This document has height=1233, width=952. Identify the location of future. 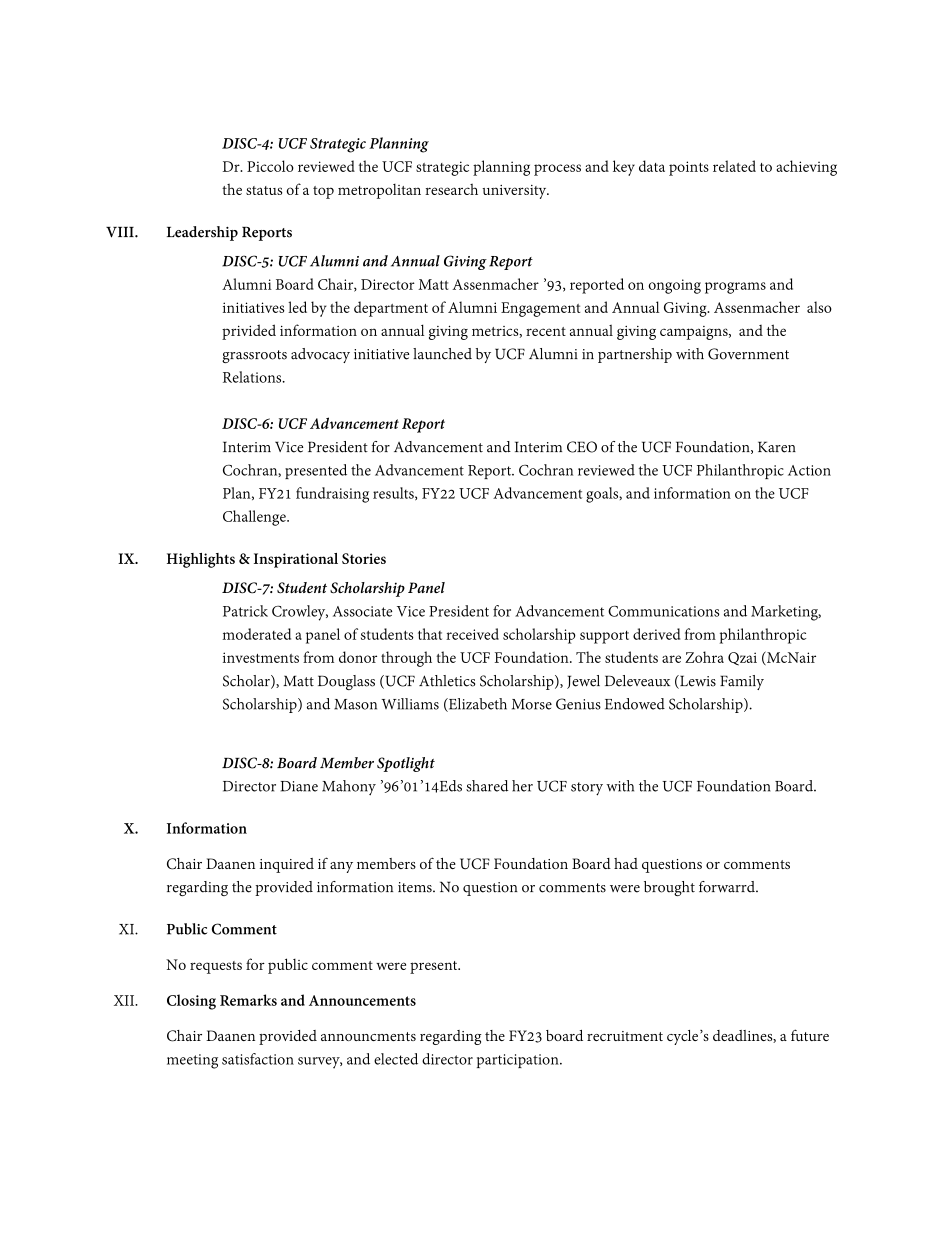
(810, 1035).
